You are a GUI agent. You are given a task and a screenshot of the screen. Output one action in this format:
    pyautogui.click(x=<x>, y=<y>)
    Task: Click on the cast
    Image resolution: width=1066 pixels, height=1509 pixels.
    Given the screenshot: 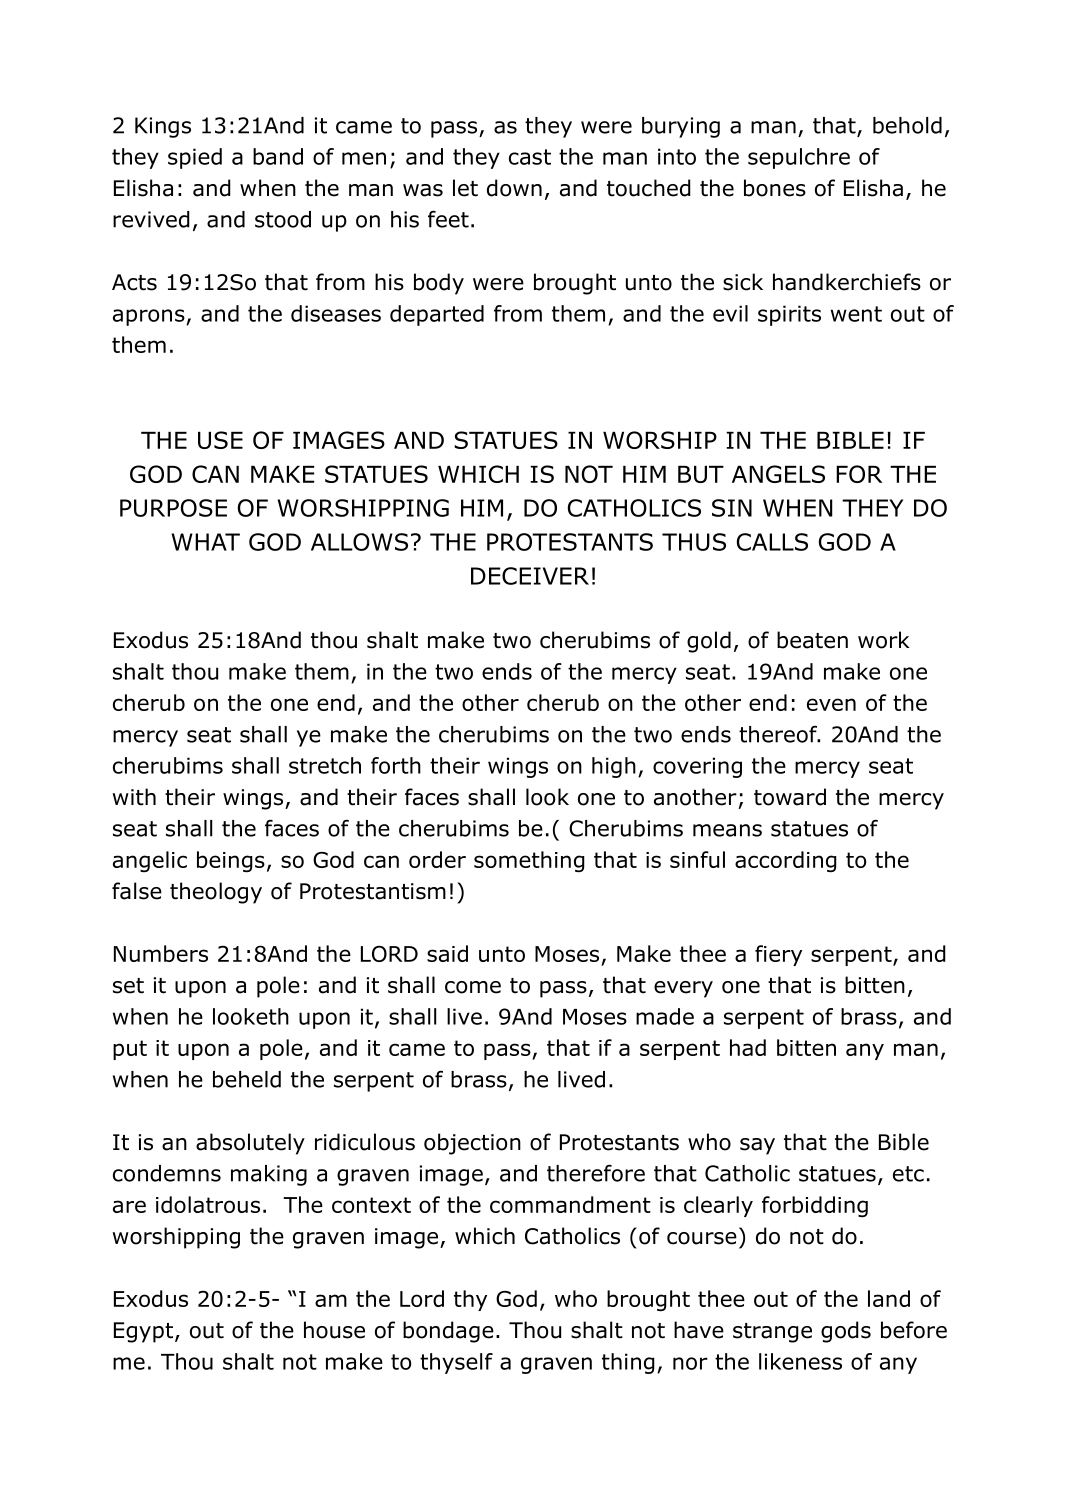 What is the action you would take?
    pyautogui.click(x=530, y=157)
